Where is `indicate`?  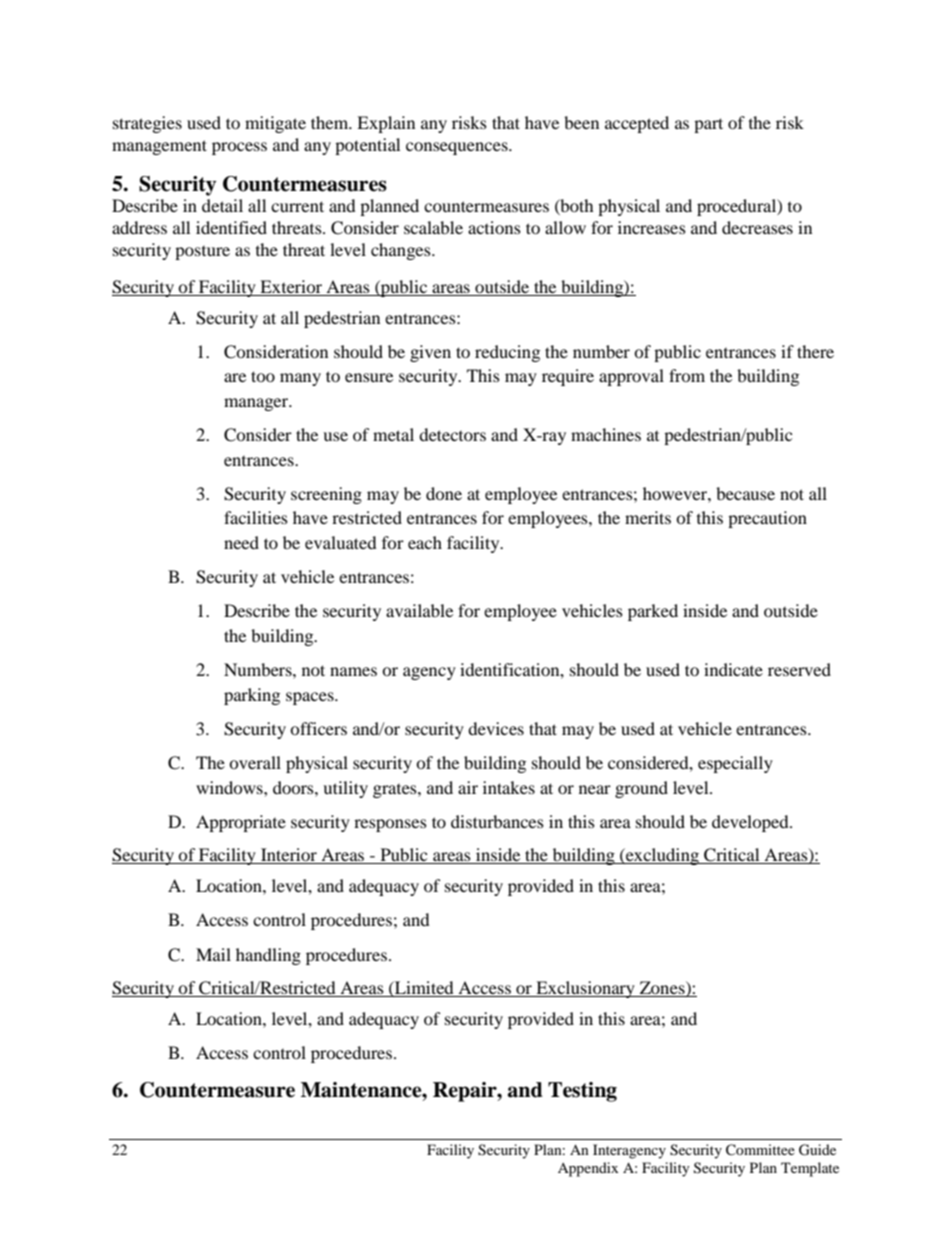
indicate is located at coordinates (733, 669).
